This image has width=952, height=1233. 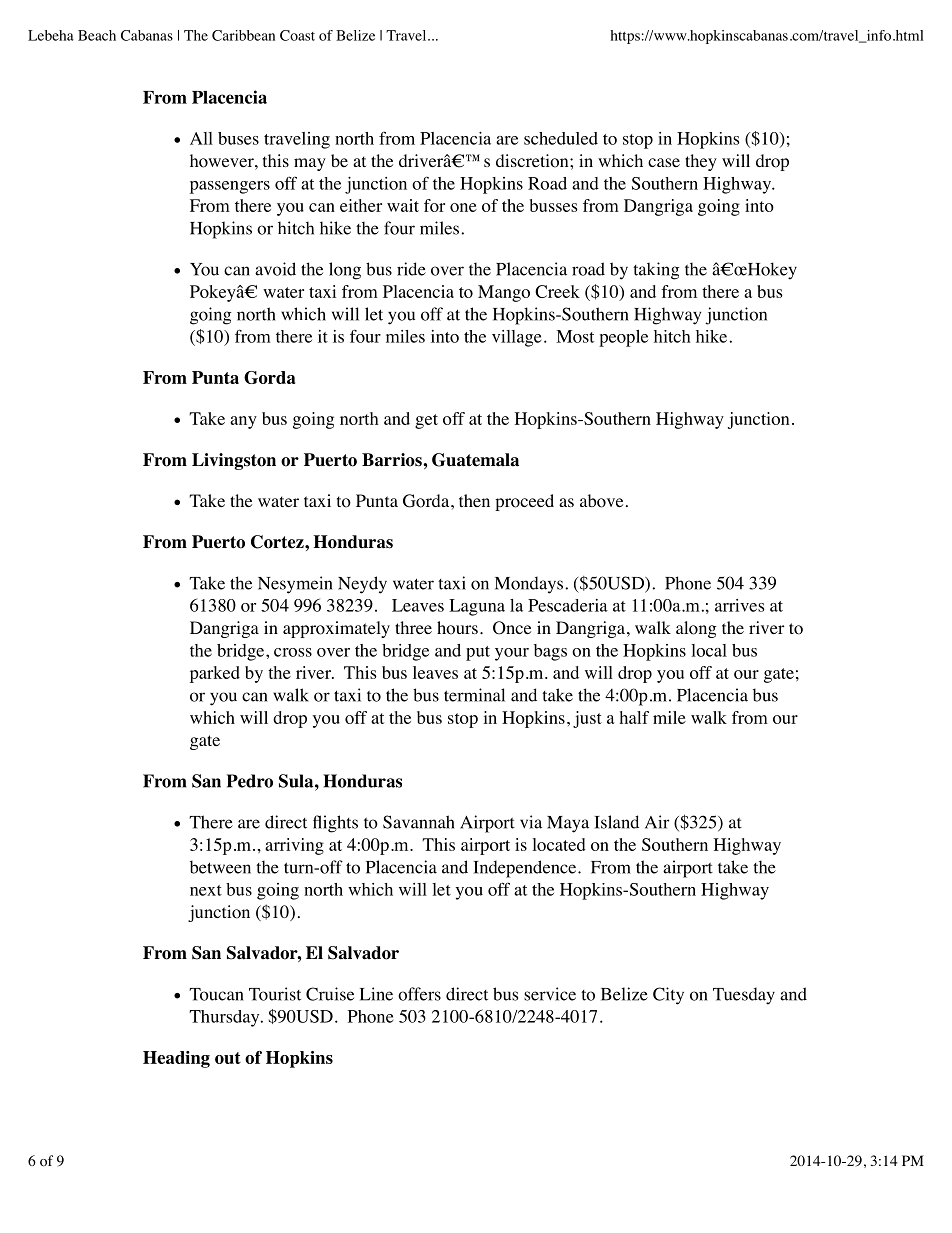 What do you see at coordinates (275, 269) in the image?
I see `avoid` at bounding box center [275, 269].
